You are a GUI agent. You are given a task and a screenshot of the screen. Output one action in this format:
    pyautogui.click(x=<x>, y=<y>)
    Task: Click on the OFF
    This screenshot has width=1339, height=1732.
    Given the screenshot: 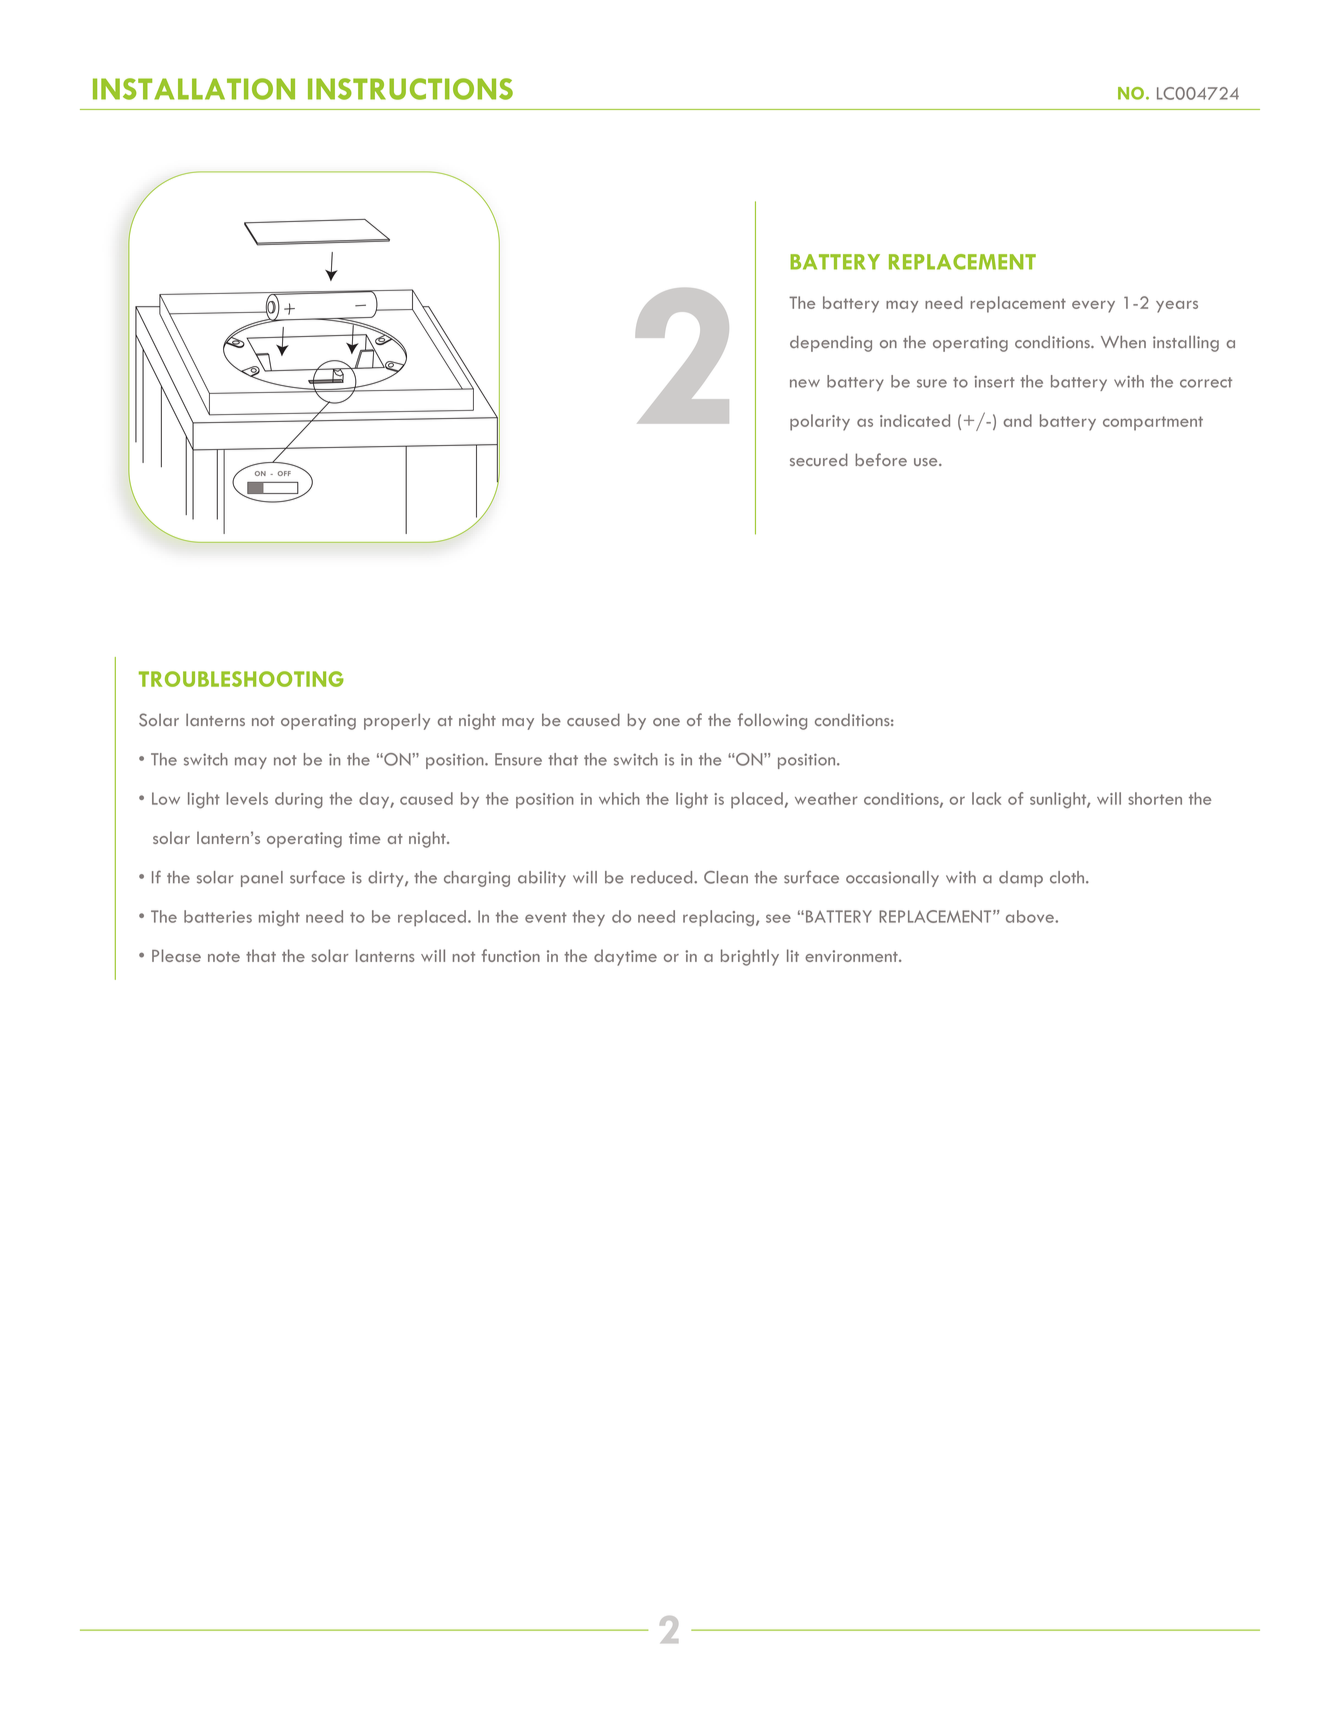 What is the action you would take?
    pyautogui.click(x=284, y=473)
